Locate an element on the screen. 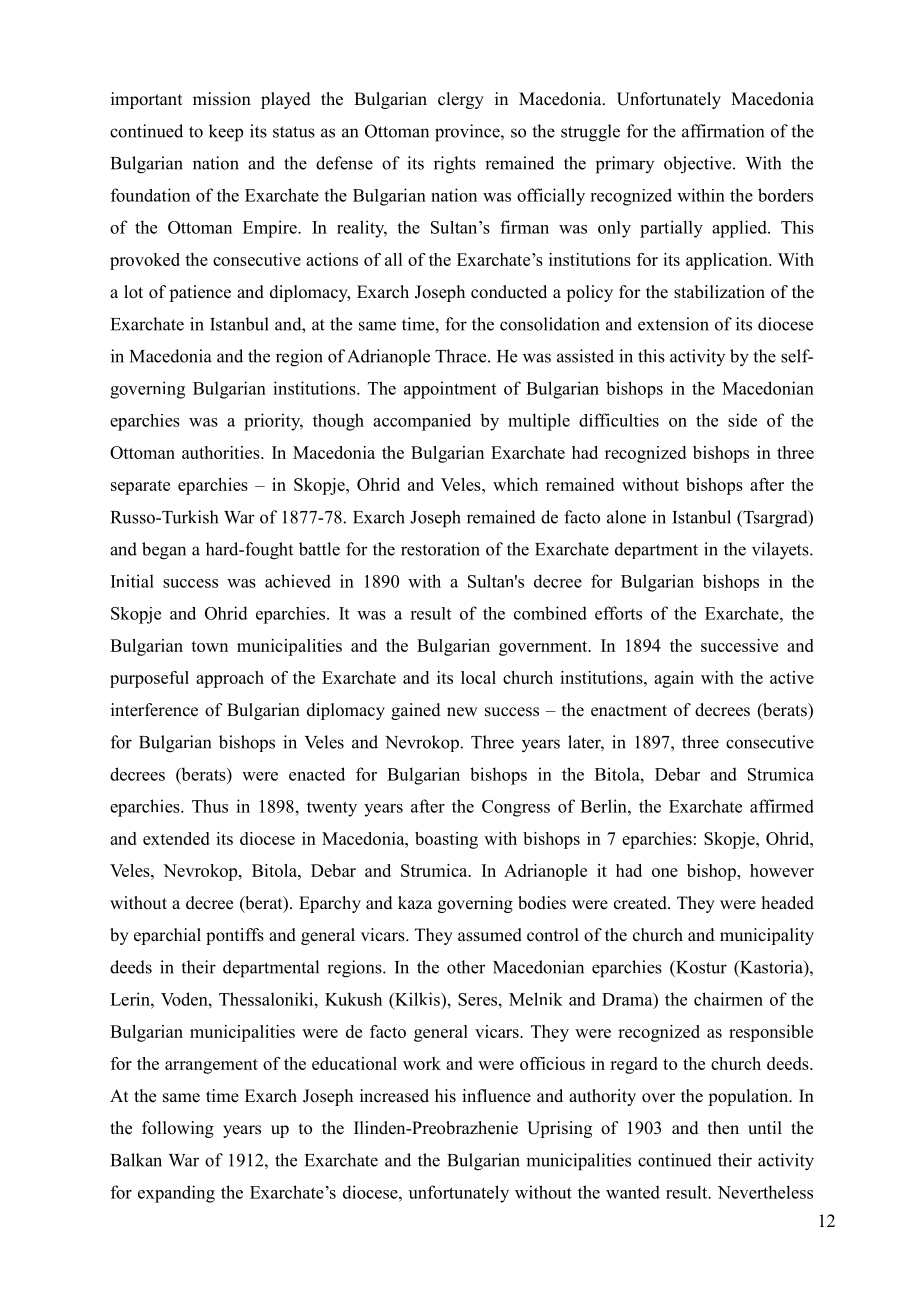 The height and width of the screenshot is (1308, 924). side is located at coordinates (742, 420).
